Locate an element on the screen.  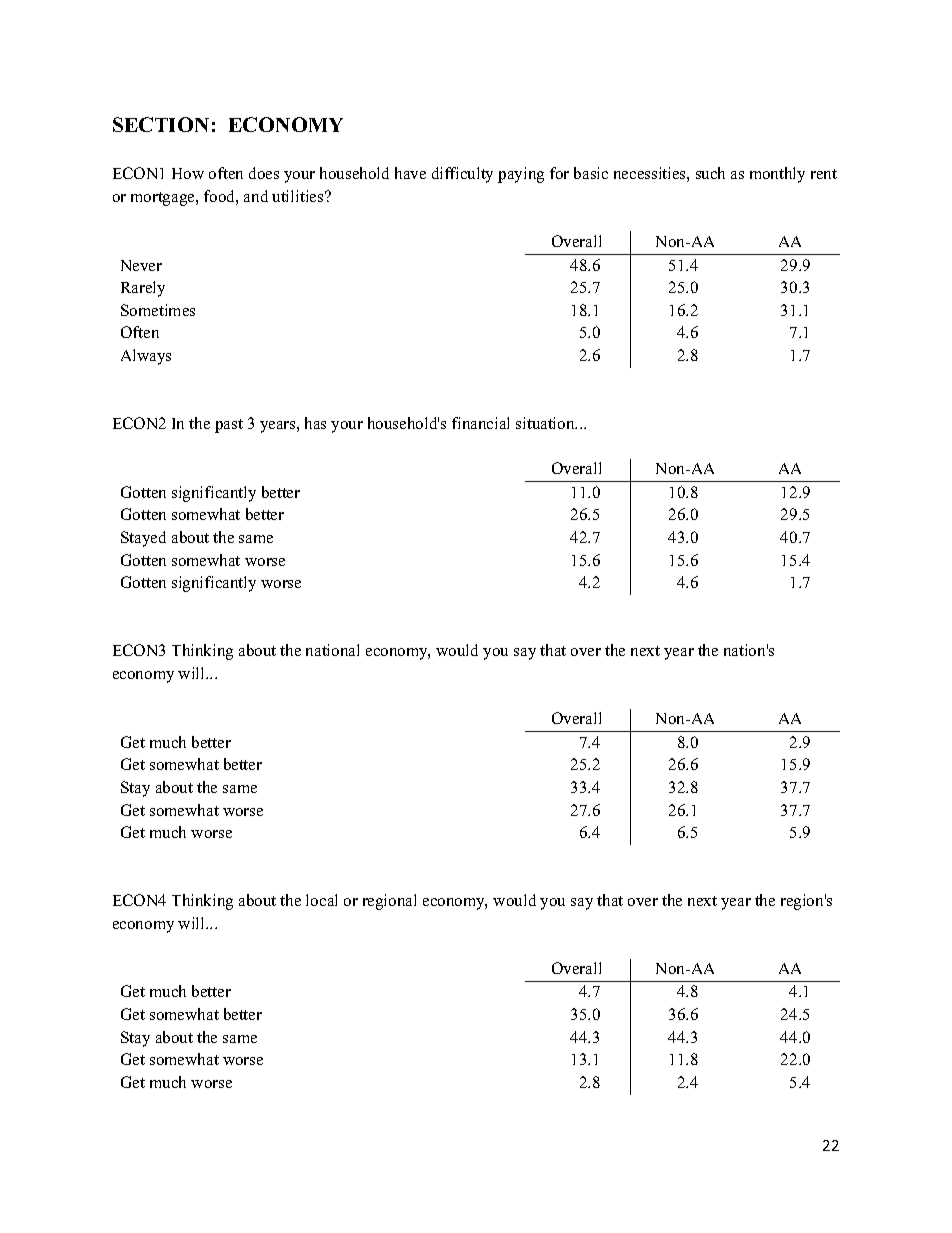
difficulty is located at coordinates (462, 175).
